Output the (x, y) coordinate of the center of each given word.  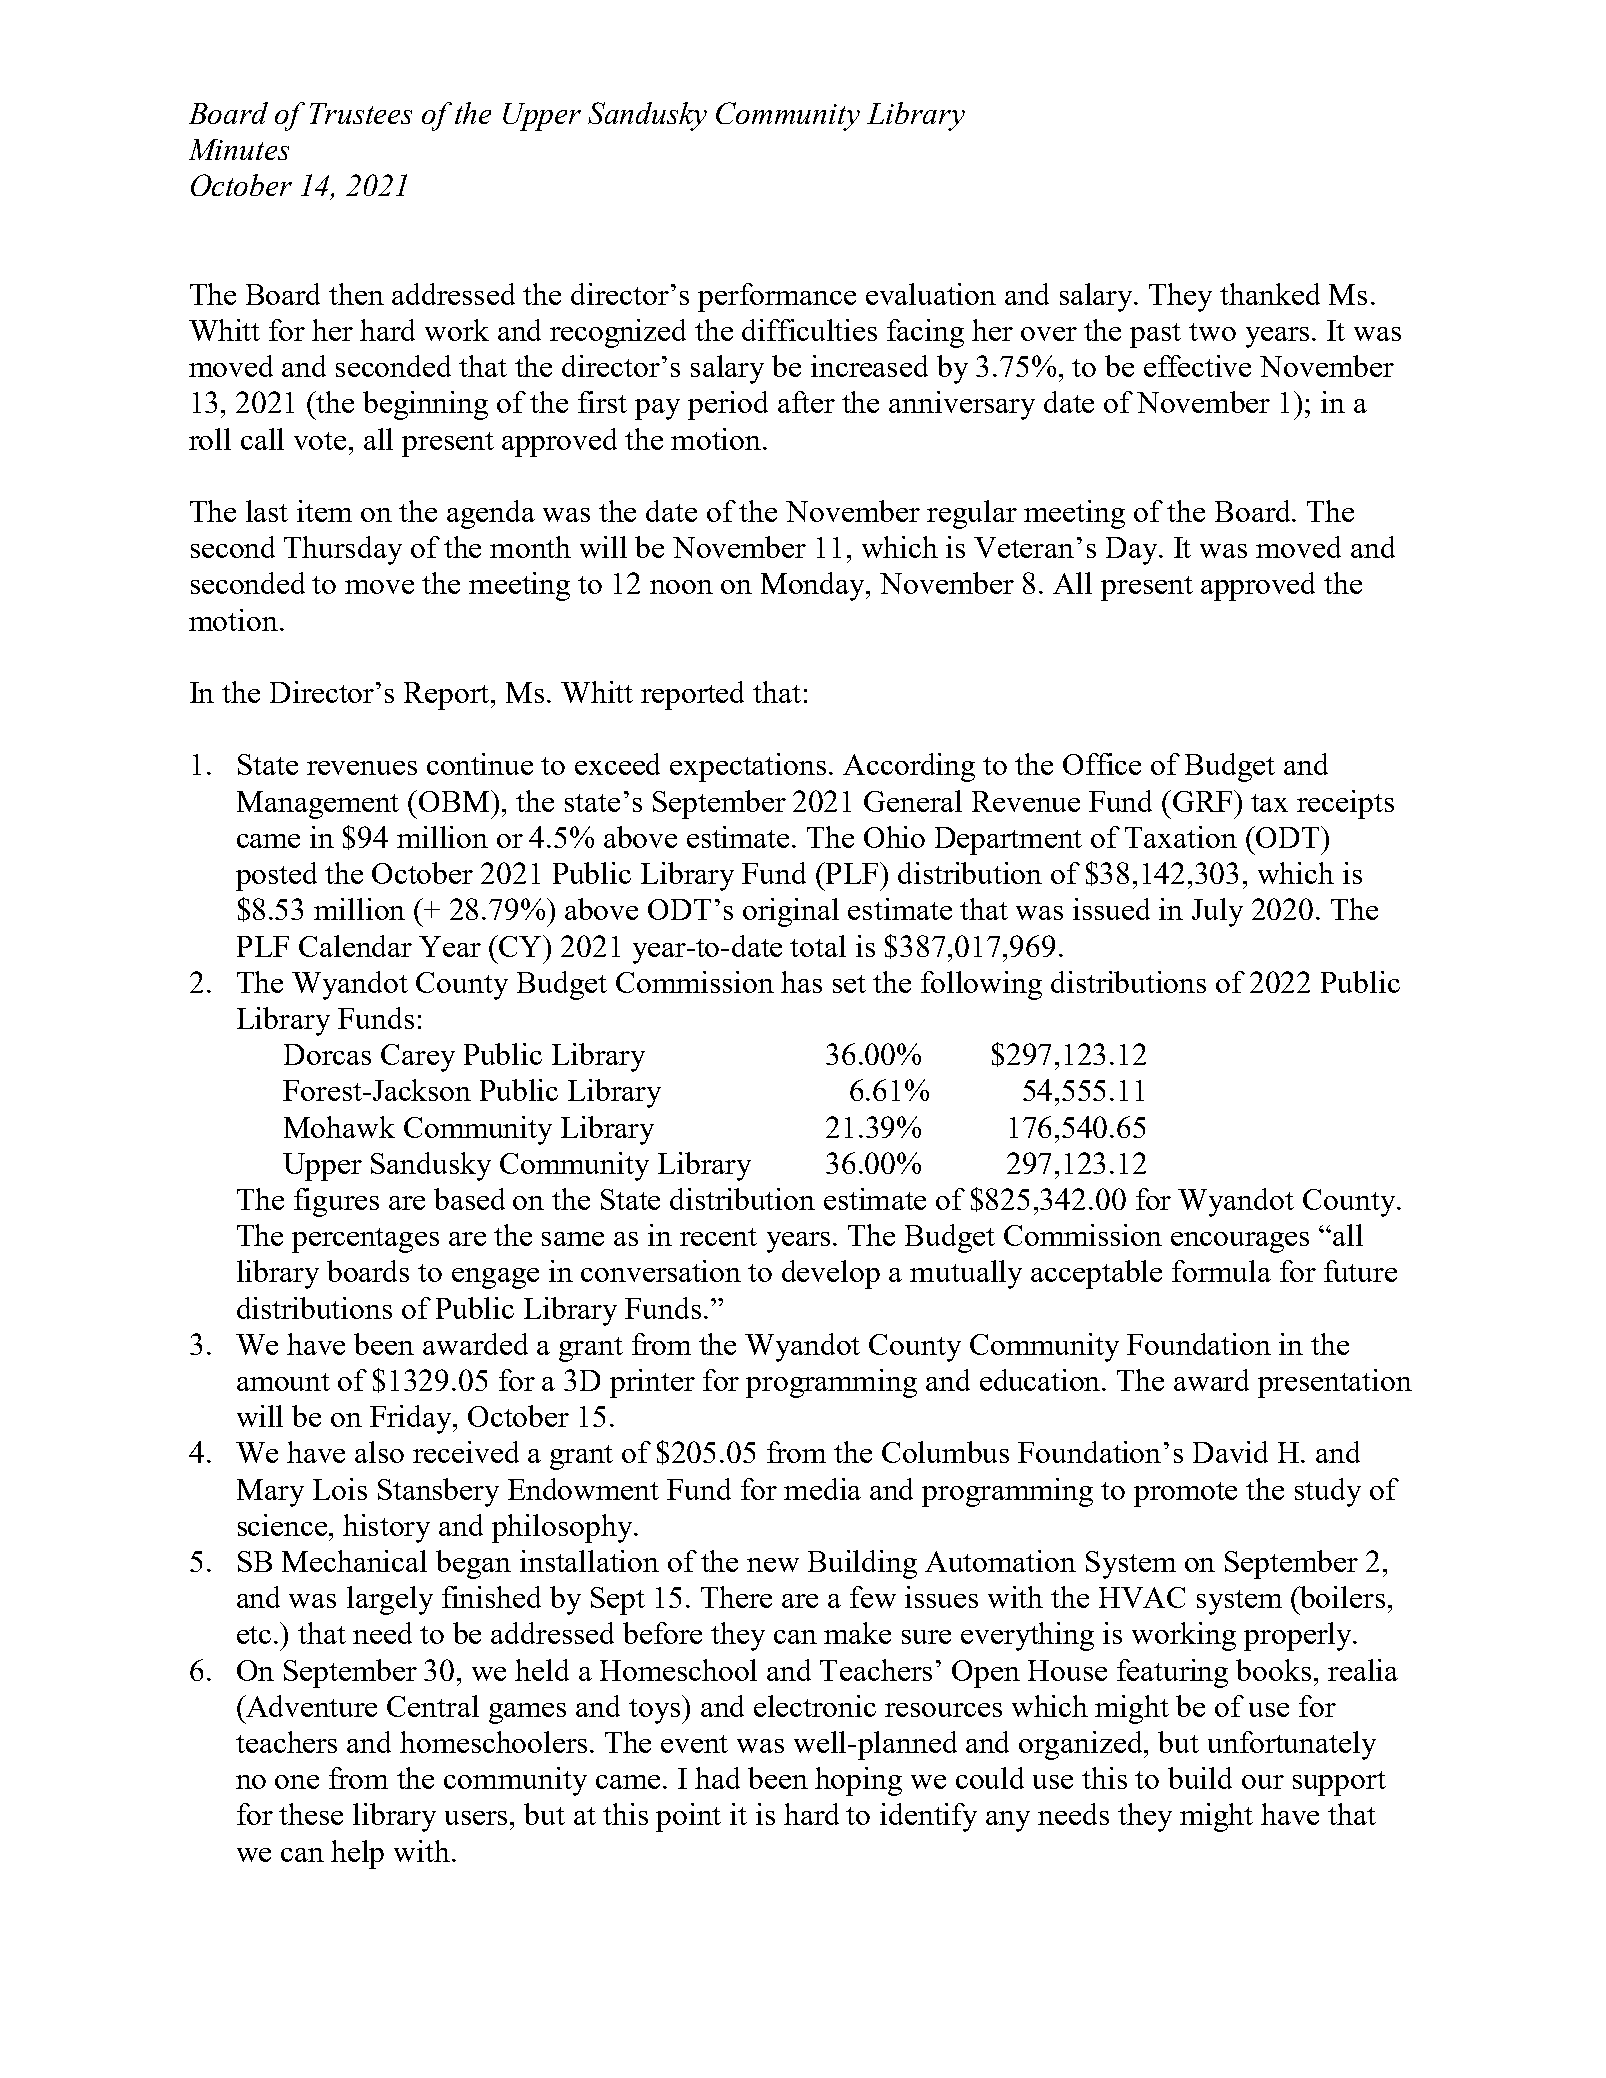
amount (283, 1382)
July (1217, 912)
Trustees (361, 113)
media (822, 1489)
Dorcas (327, 1054)
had (717, 1778)
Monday (814, 586)
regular (972, 514)
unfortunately (1292, 1745)
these (311, 1814)
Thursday (343, 550)
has (801, 982)
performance (777, 297)
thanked (1270, 294)
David (1230, 1452)
